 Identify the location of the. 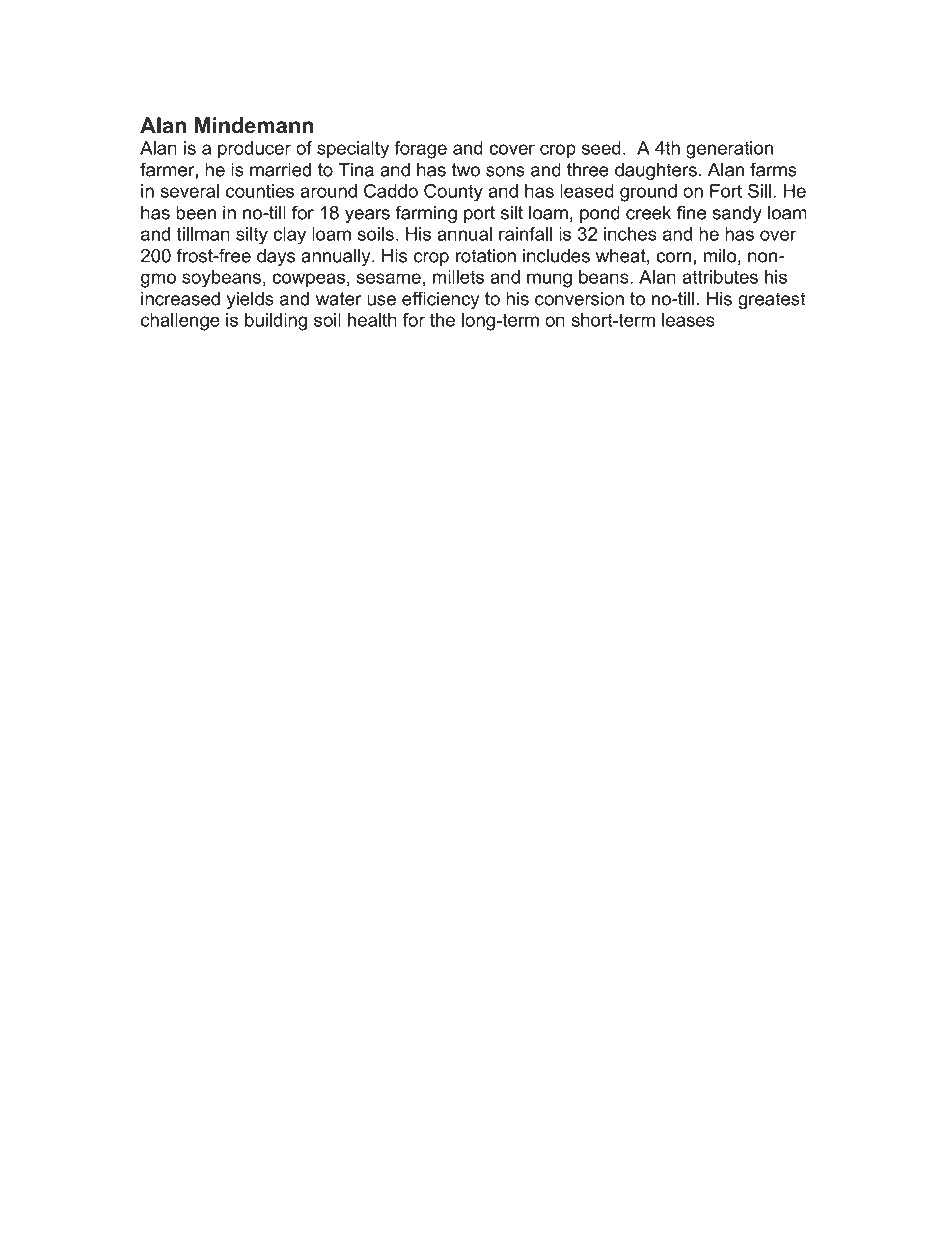
(442, 320).
